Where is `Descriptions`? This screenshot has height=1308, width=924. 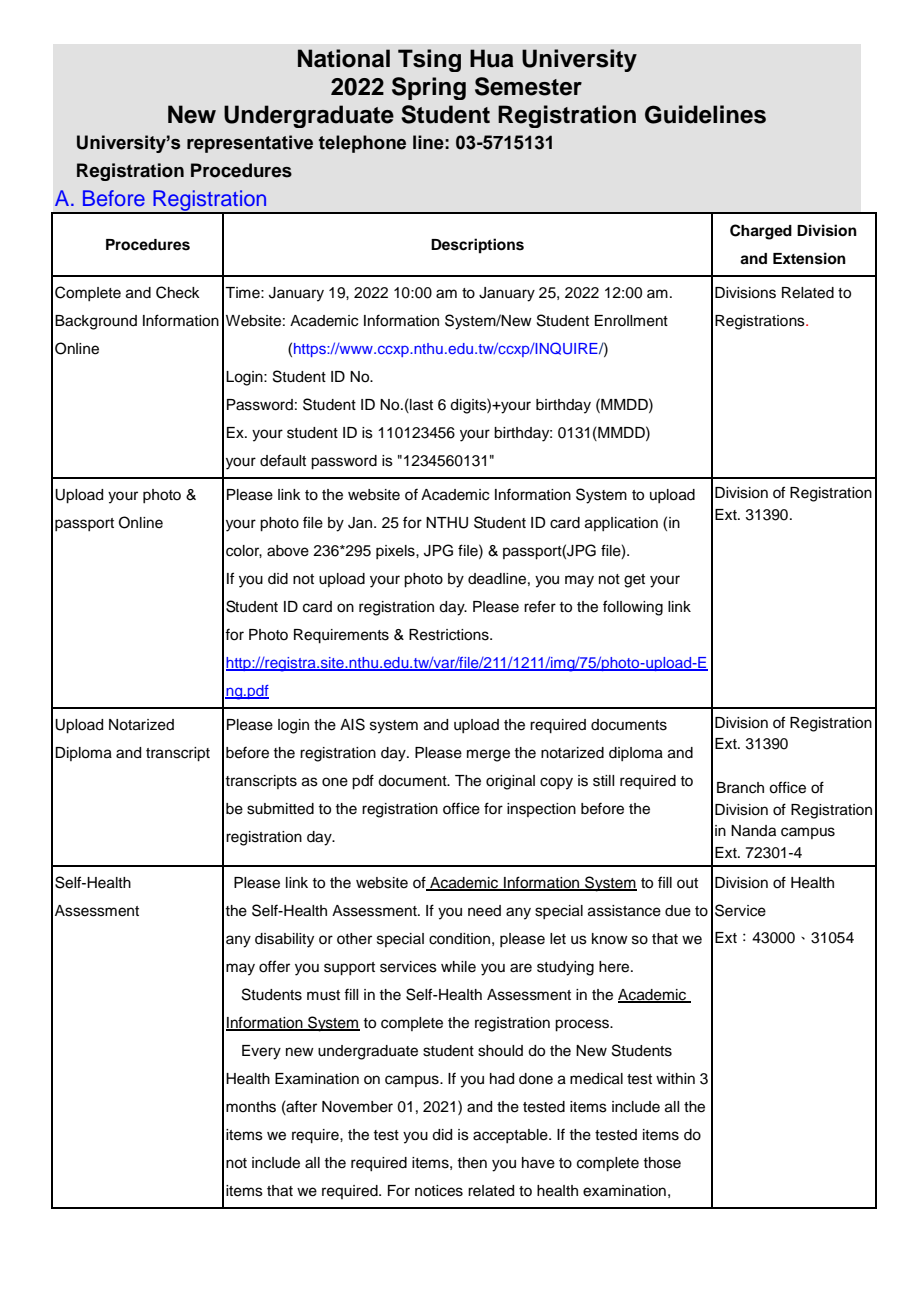 Descriptions is located at coordinates (477, 246).
